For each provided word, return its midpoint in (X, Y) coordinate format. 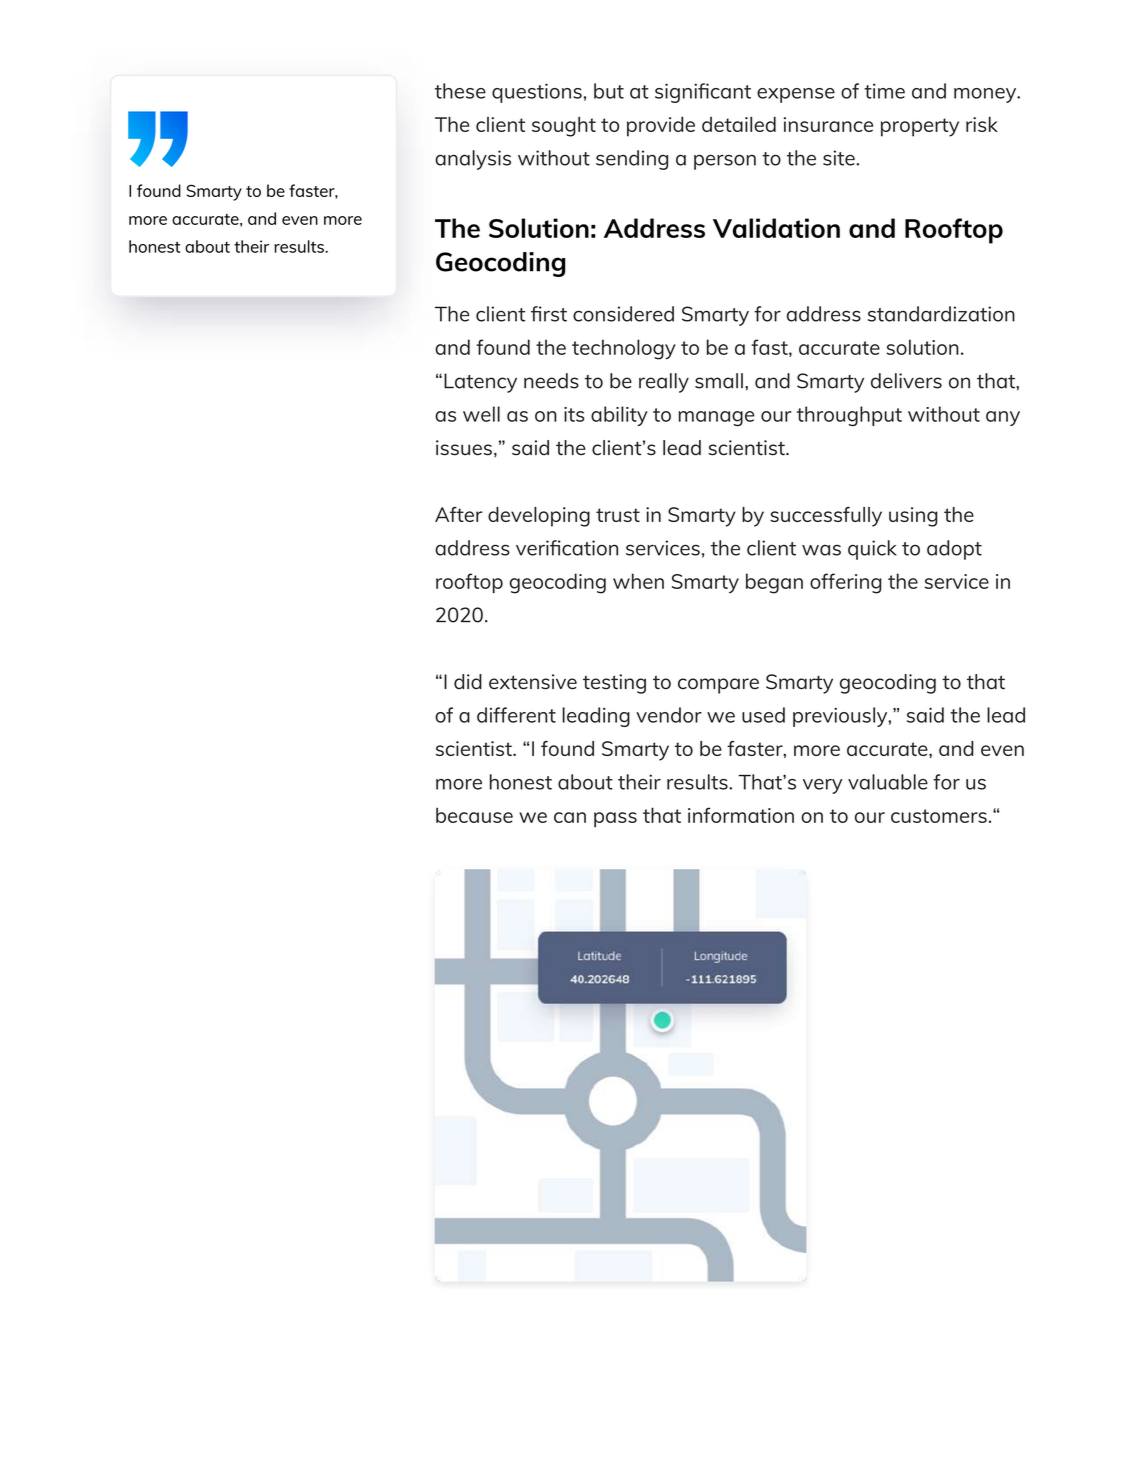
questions (537, 93)
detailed (739, 124)
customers (939, 816)
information (741, 815)
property (920, 127)
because (474, 815)
